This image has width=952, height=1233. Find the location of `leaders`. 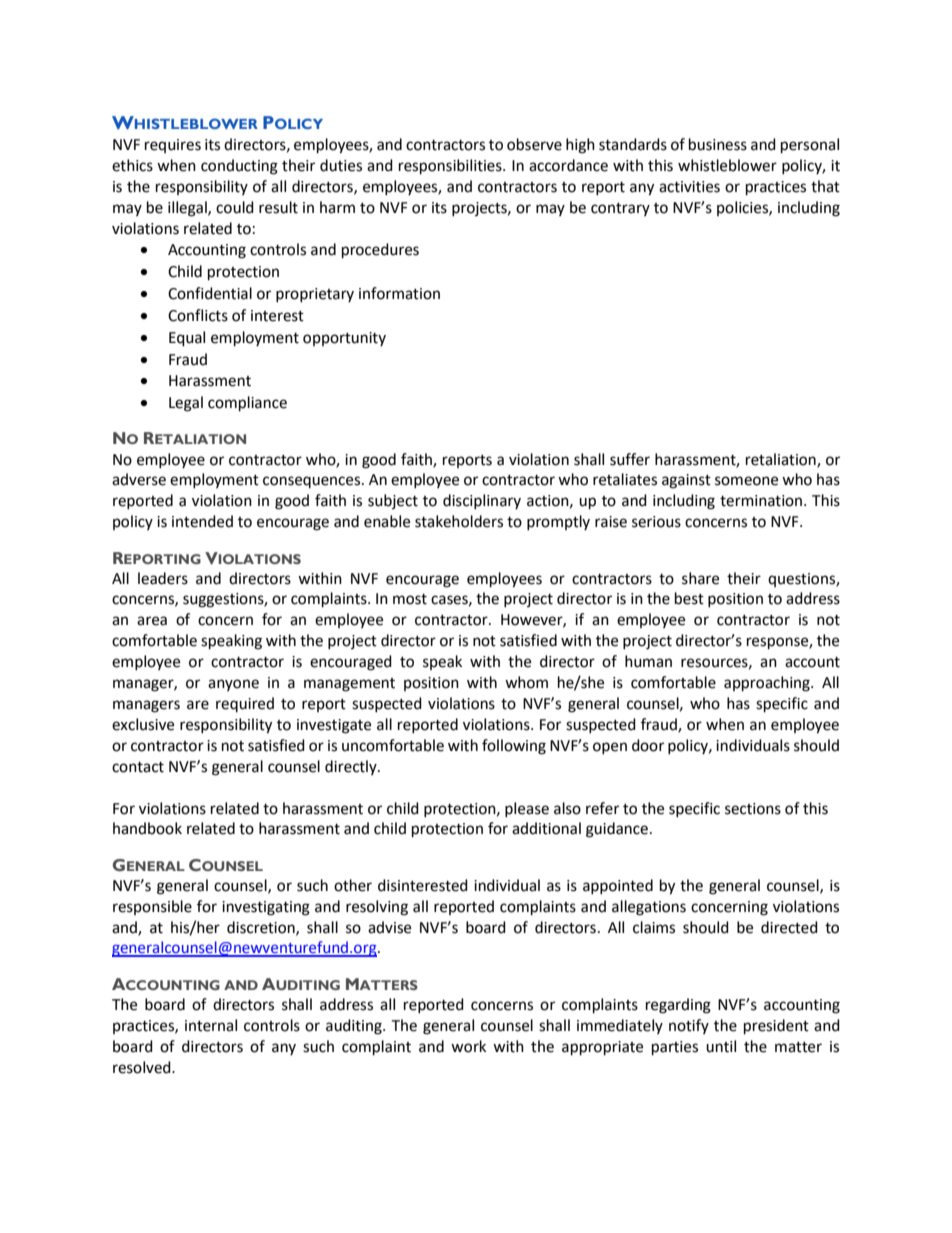

leaders is located at coordinates (163, 578).
